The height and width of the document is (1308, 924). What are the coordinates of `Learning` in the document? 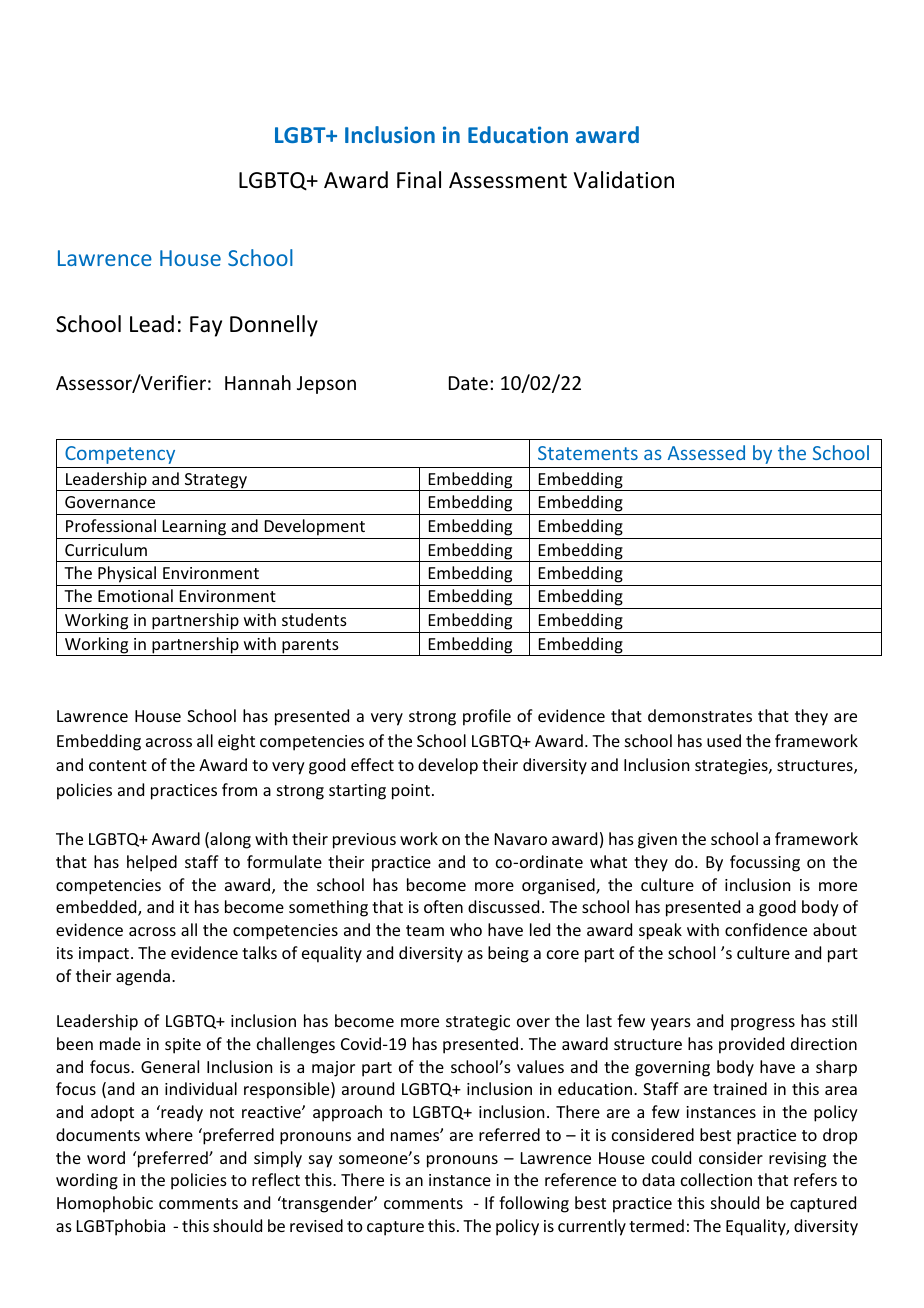 It's located at (194, 528).
